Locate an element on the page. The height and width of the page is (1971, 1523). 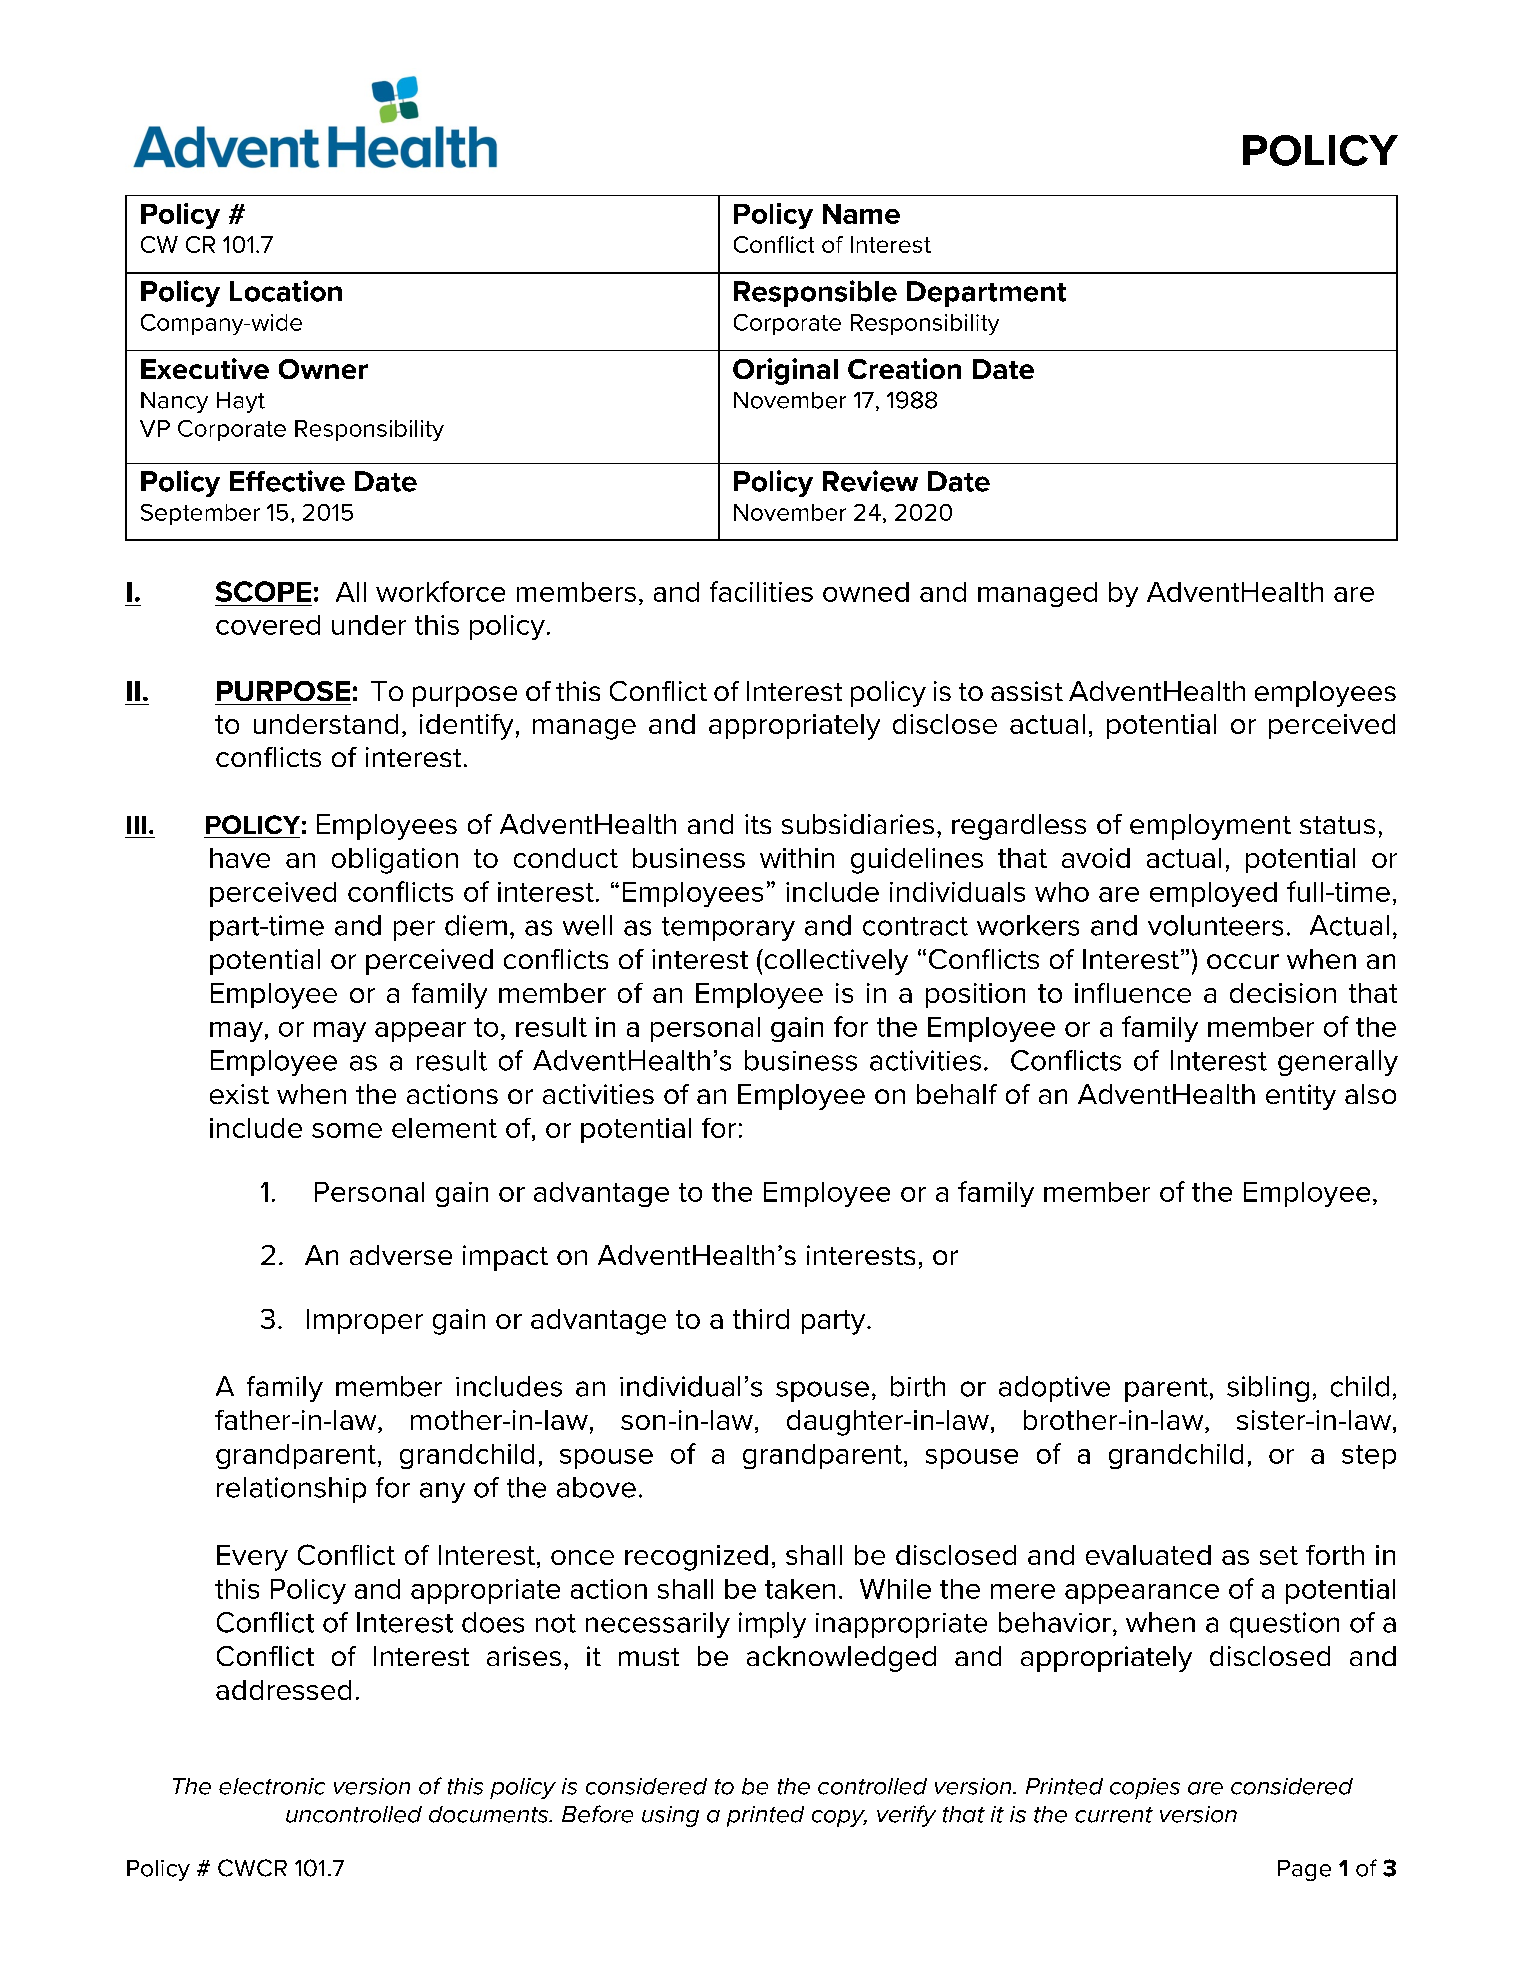
exist is located at coordinates (239, 1094).
